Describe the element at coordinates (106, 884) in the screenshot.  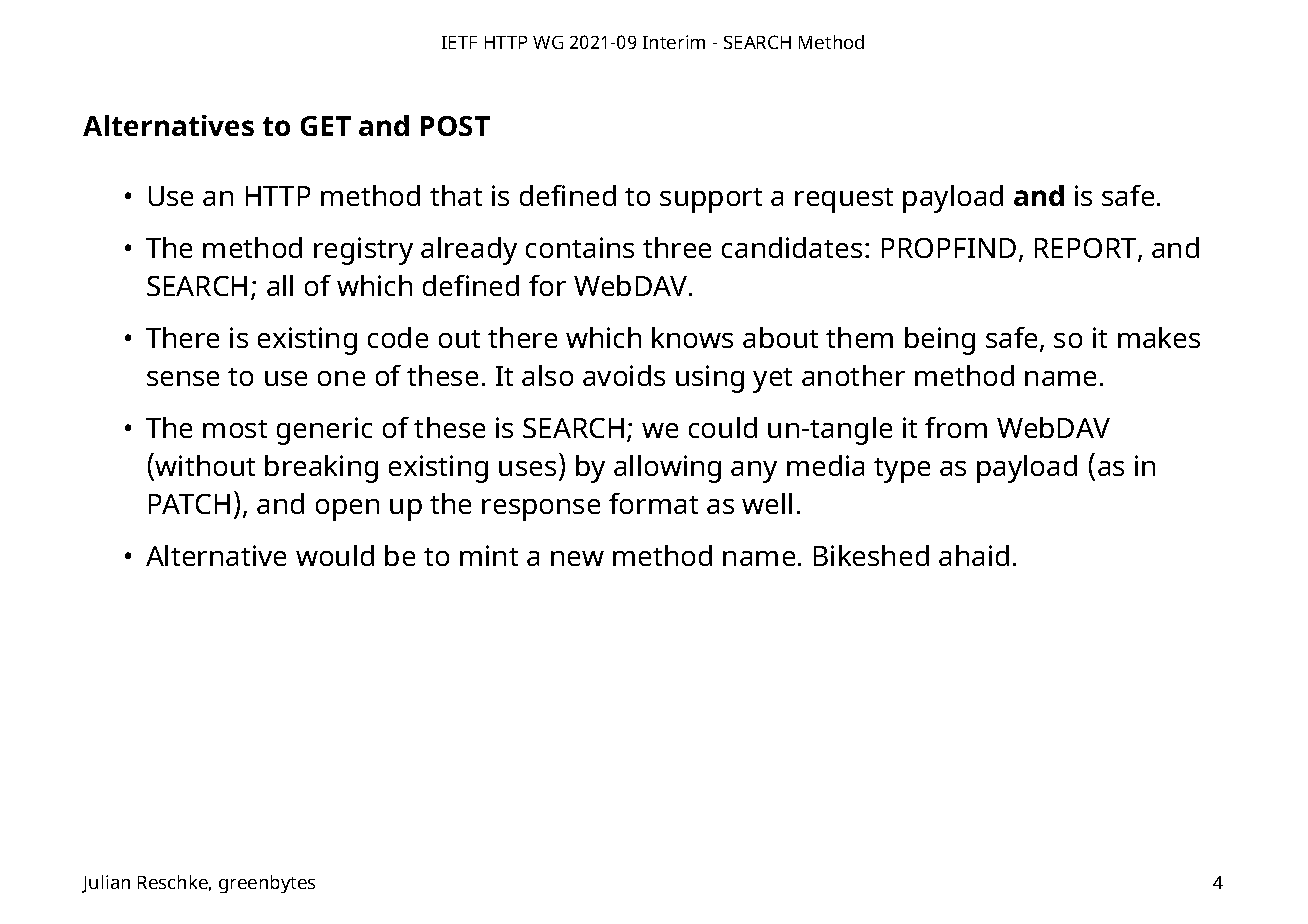
I see `Julian` at that location.
